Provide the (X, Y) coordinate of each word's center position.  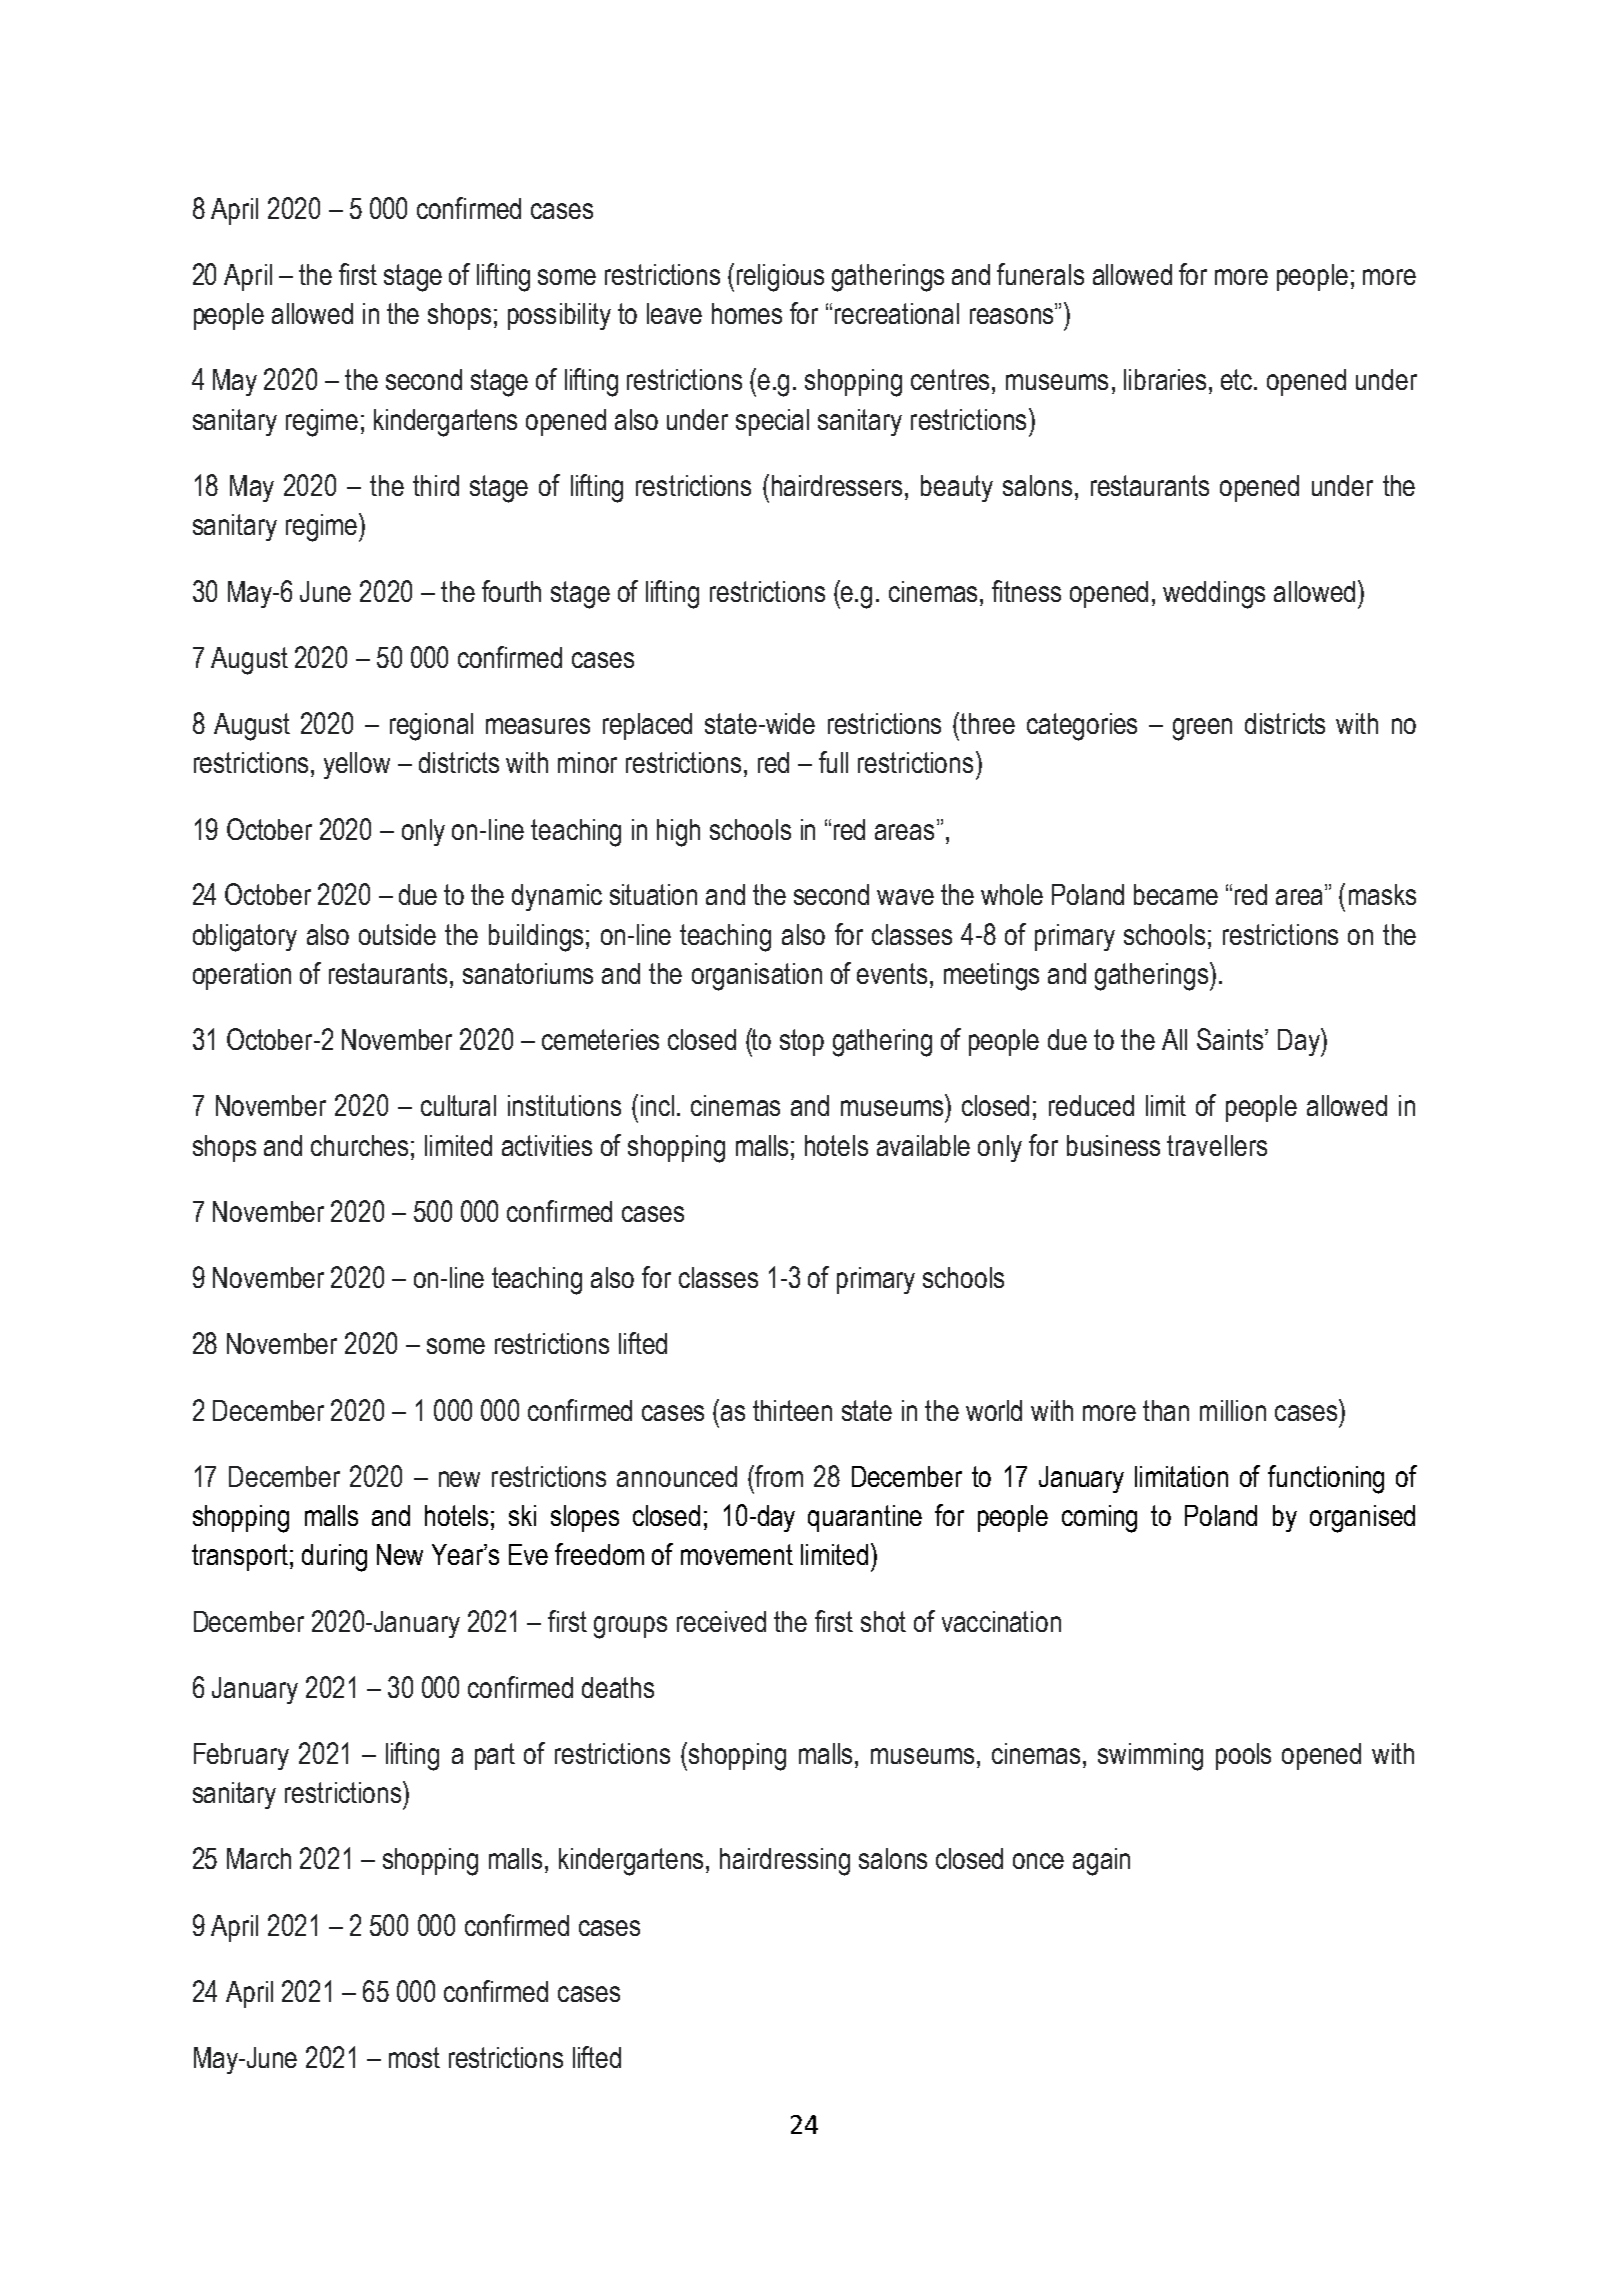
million (1233, 1410)
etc (1238, 379)
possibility (559, 316)
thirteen (792, 1410)
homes (747, 313)
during (334, 1558)
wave (905, 897)
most (414, 2057)
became (1176, 894)
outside (397, 934)
